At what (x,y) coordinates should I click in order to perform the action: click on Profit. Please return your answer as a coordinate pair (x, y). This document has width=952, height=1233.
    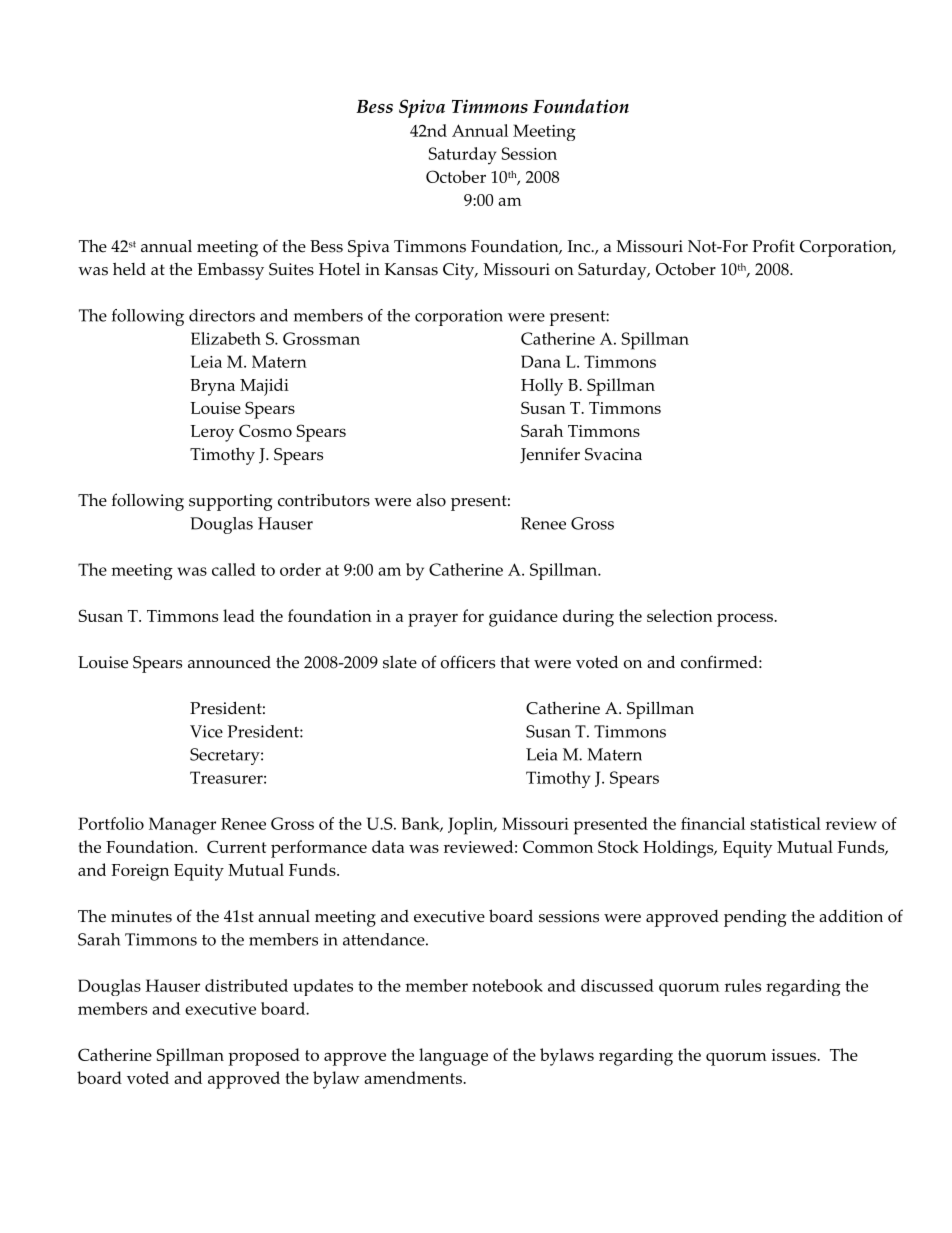
    Looking at the image, I should click on (774, 246).
